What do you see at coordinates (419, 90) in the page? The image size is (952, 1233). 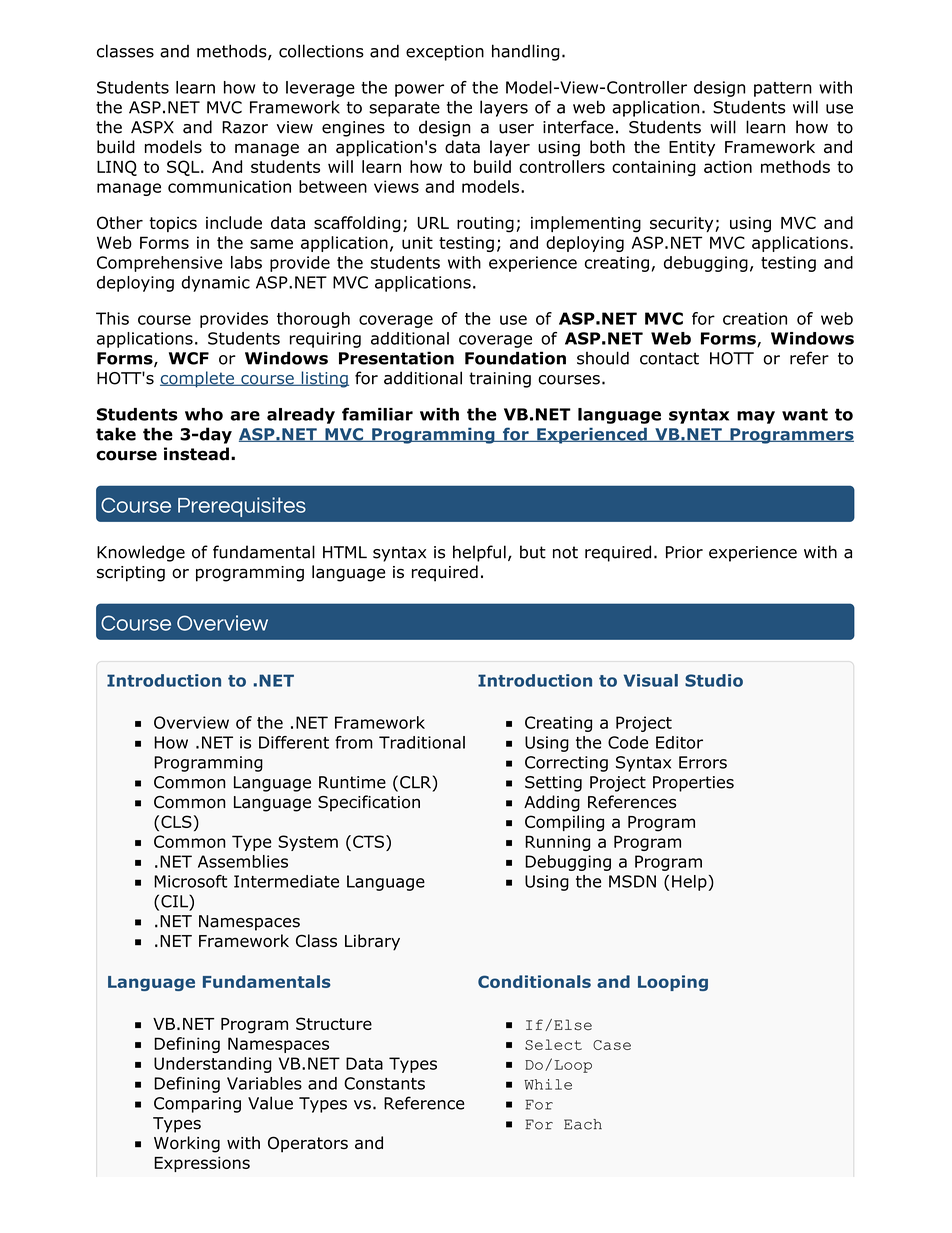 I see `power` at bounding box center [419, 90].
